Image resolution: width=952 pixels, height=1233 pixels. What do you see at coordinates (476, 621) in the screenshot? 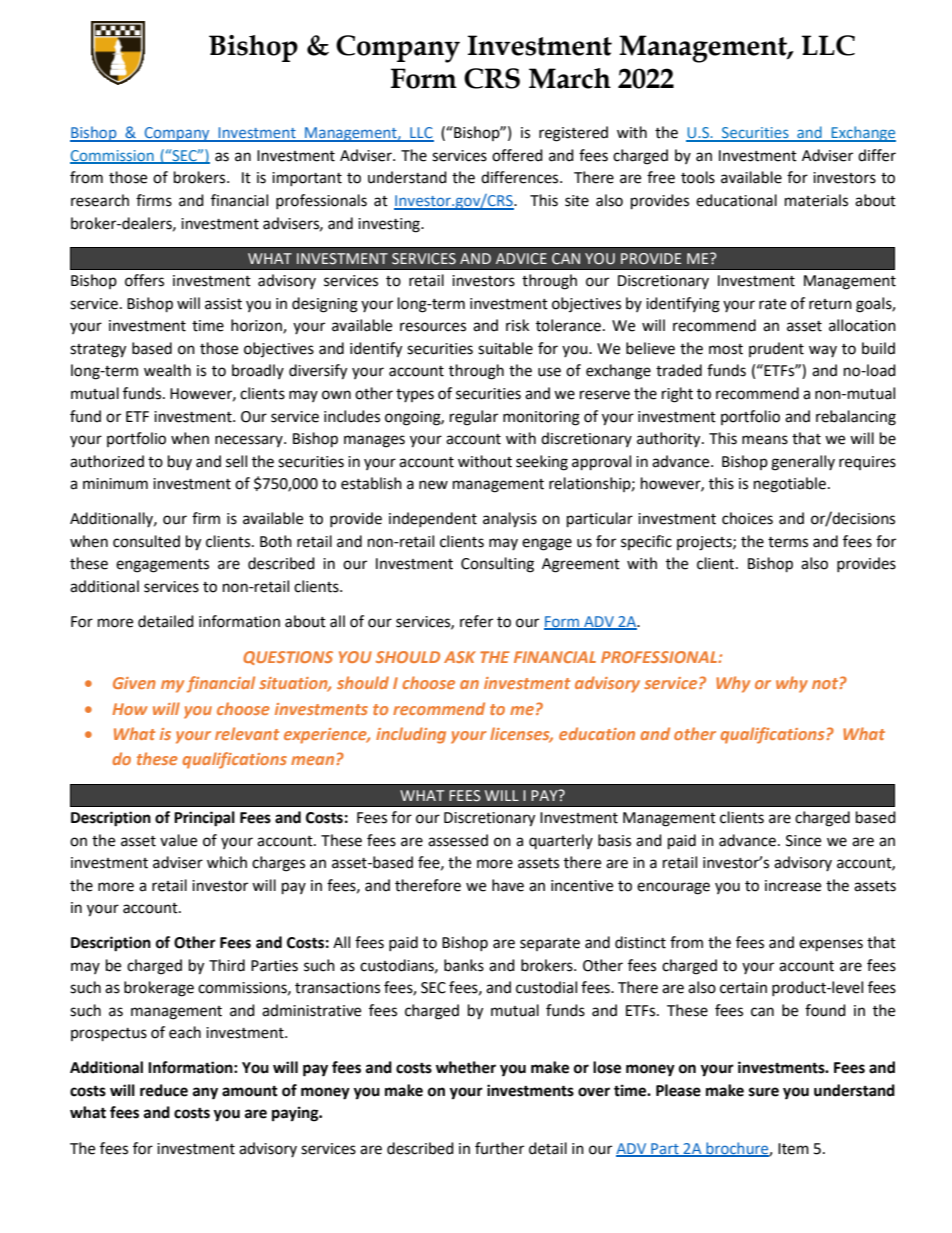
I see `refer` at bounding box center [476, 621].
